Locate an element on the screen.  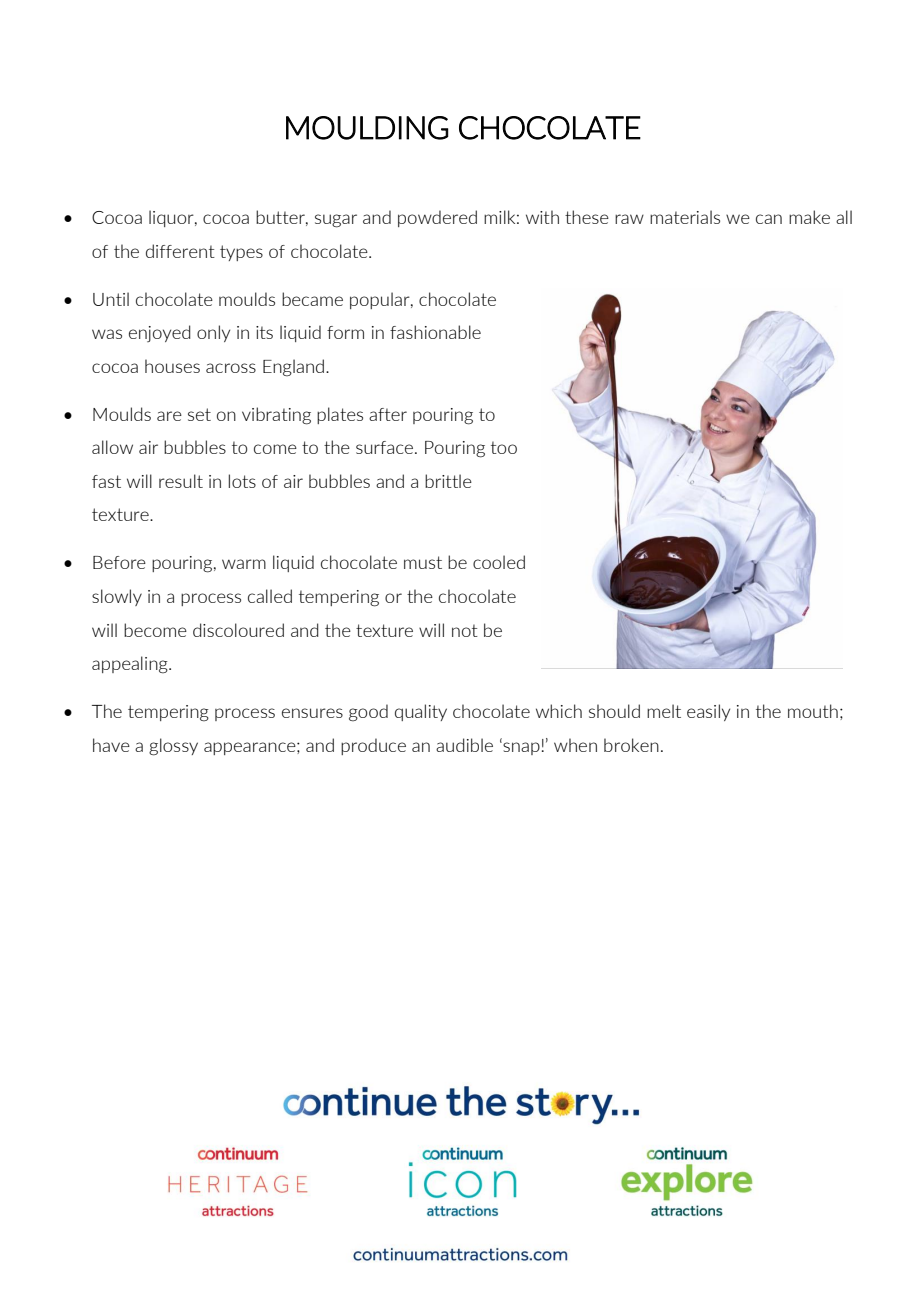
glossy is located at coordinates (173, 747).
